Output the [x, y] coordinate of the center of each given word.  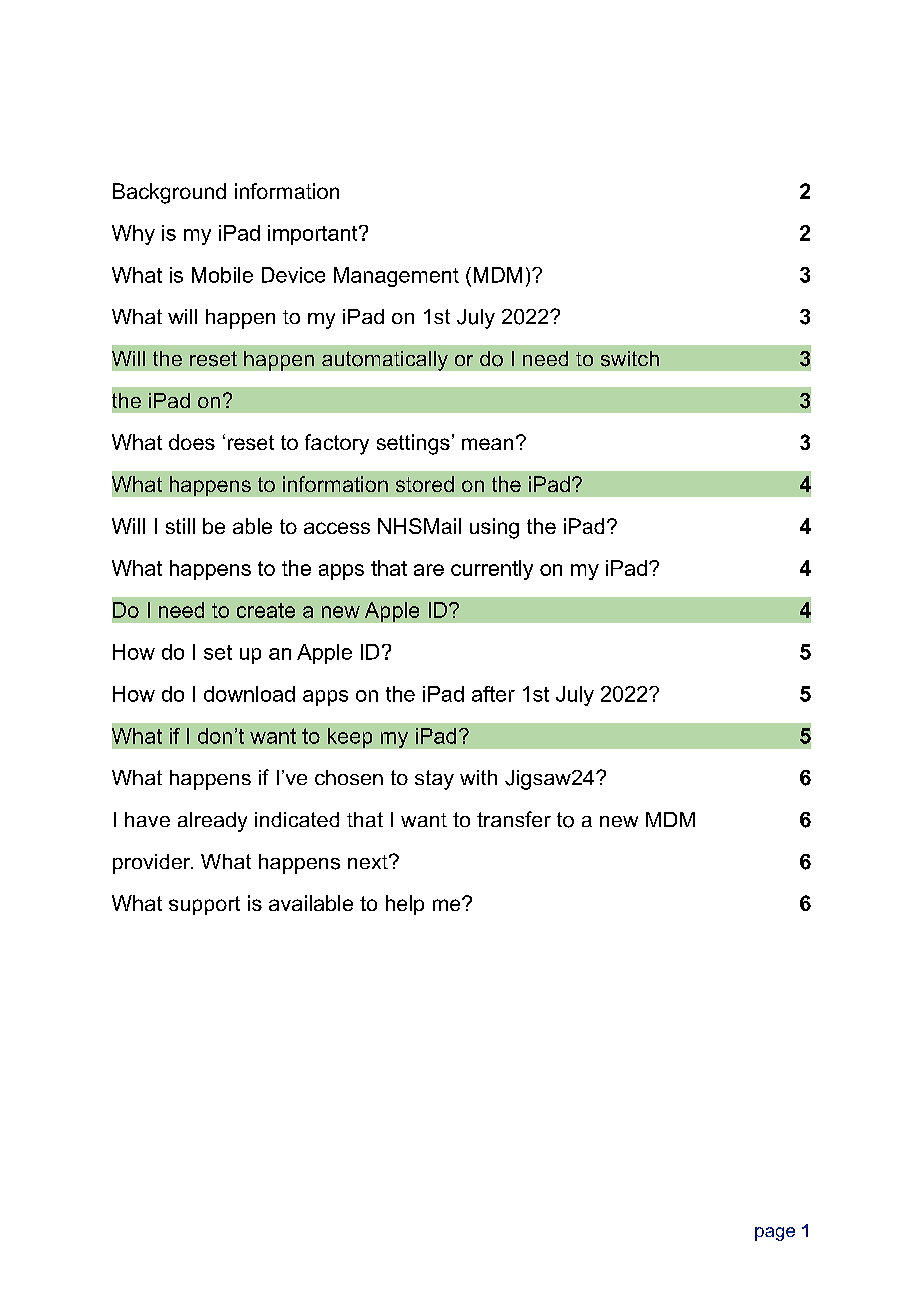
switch [630, 359]
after [493, 694]
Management [396, 277]
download [249, 694]
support [204, 905]
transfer [514, 819]
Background [169, 193]
